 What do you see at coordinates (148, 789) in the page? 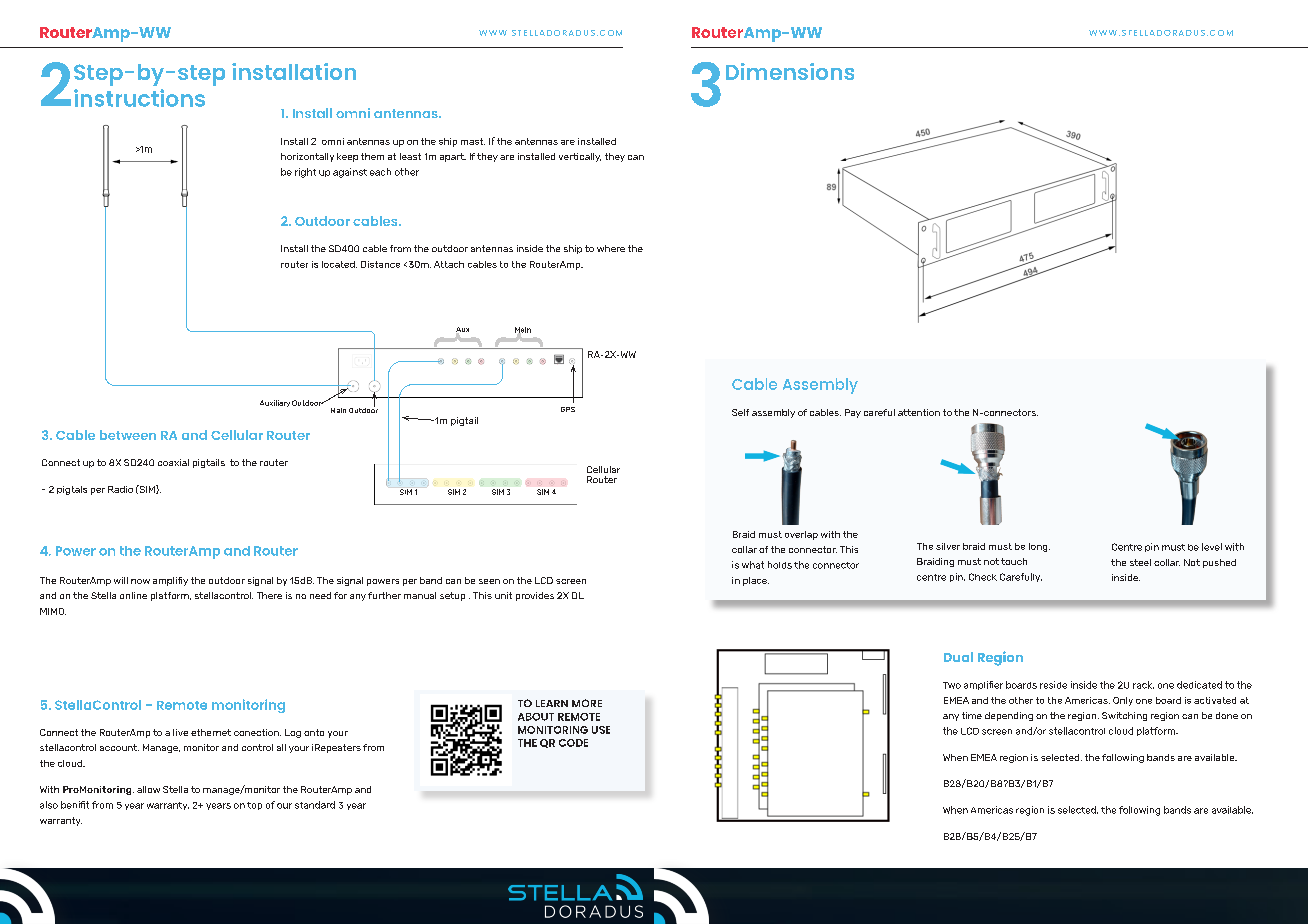
I see `allow` at bounding box center [148, 789].
